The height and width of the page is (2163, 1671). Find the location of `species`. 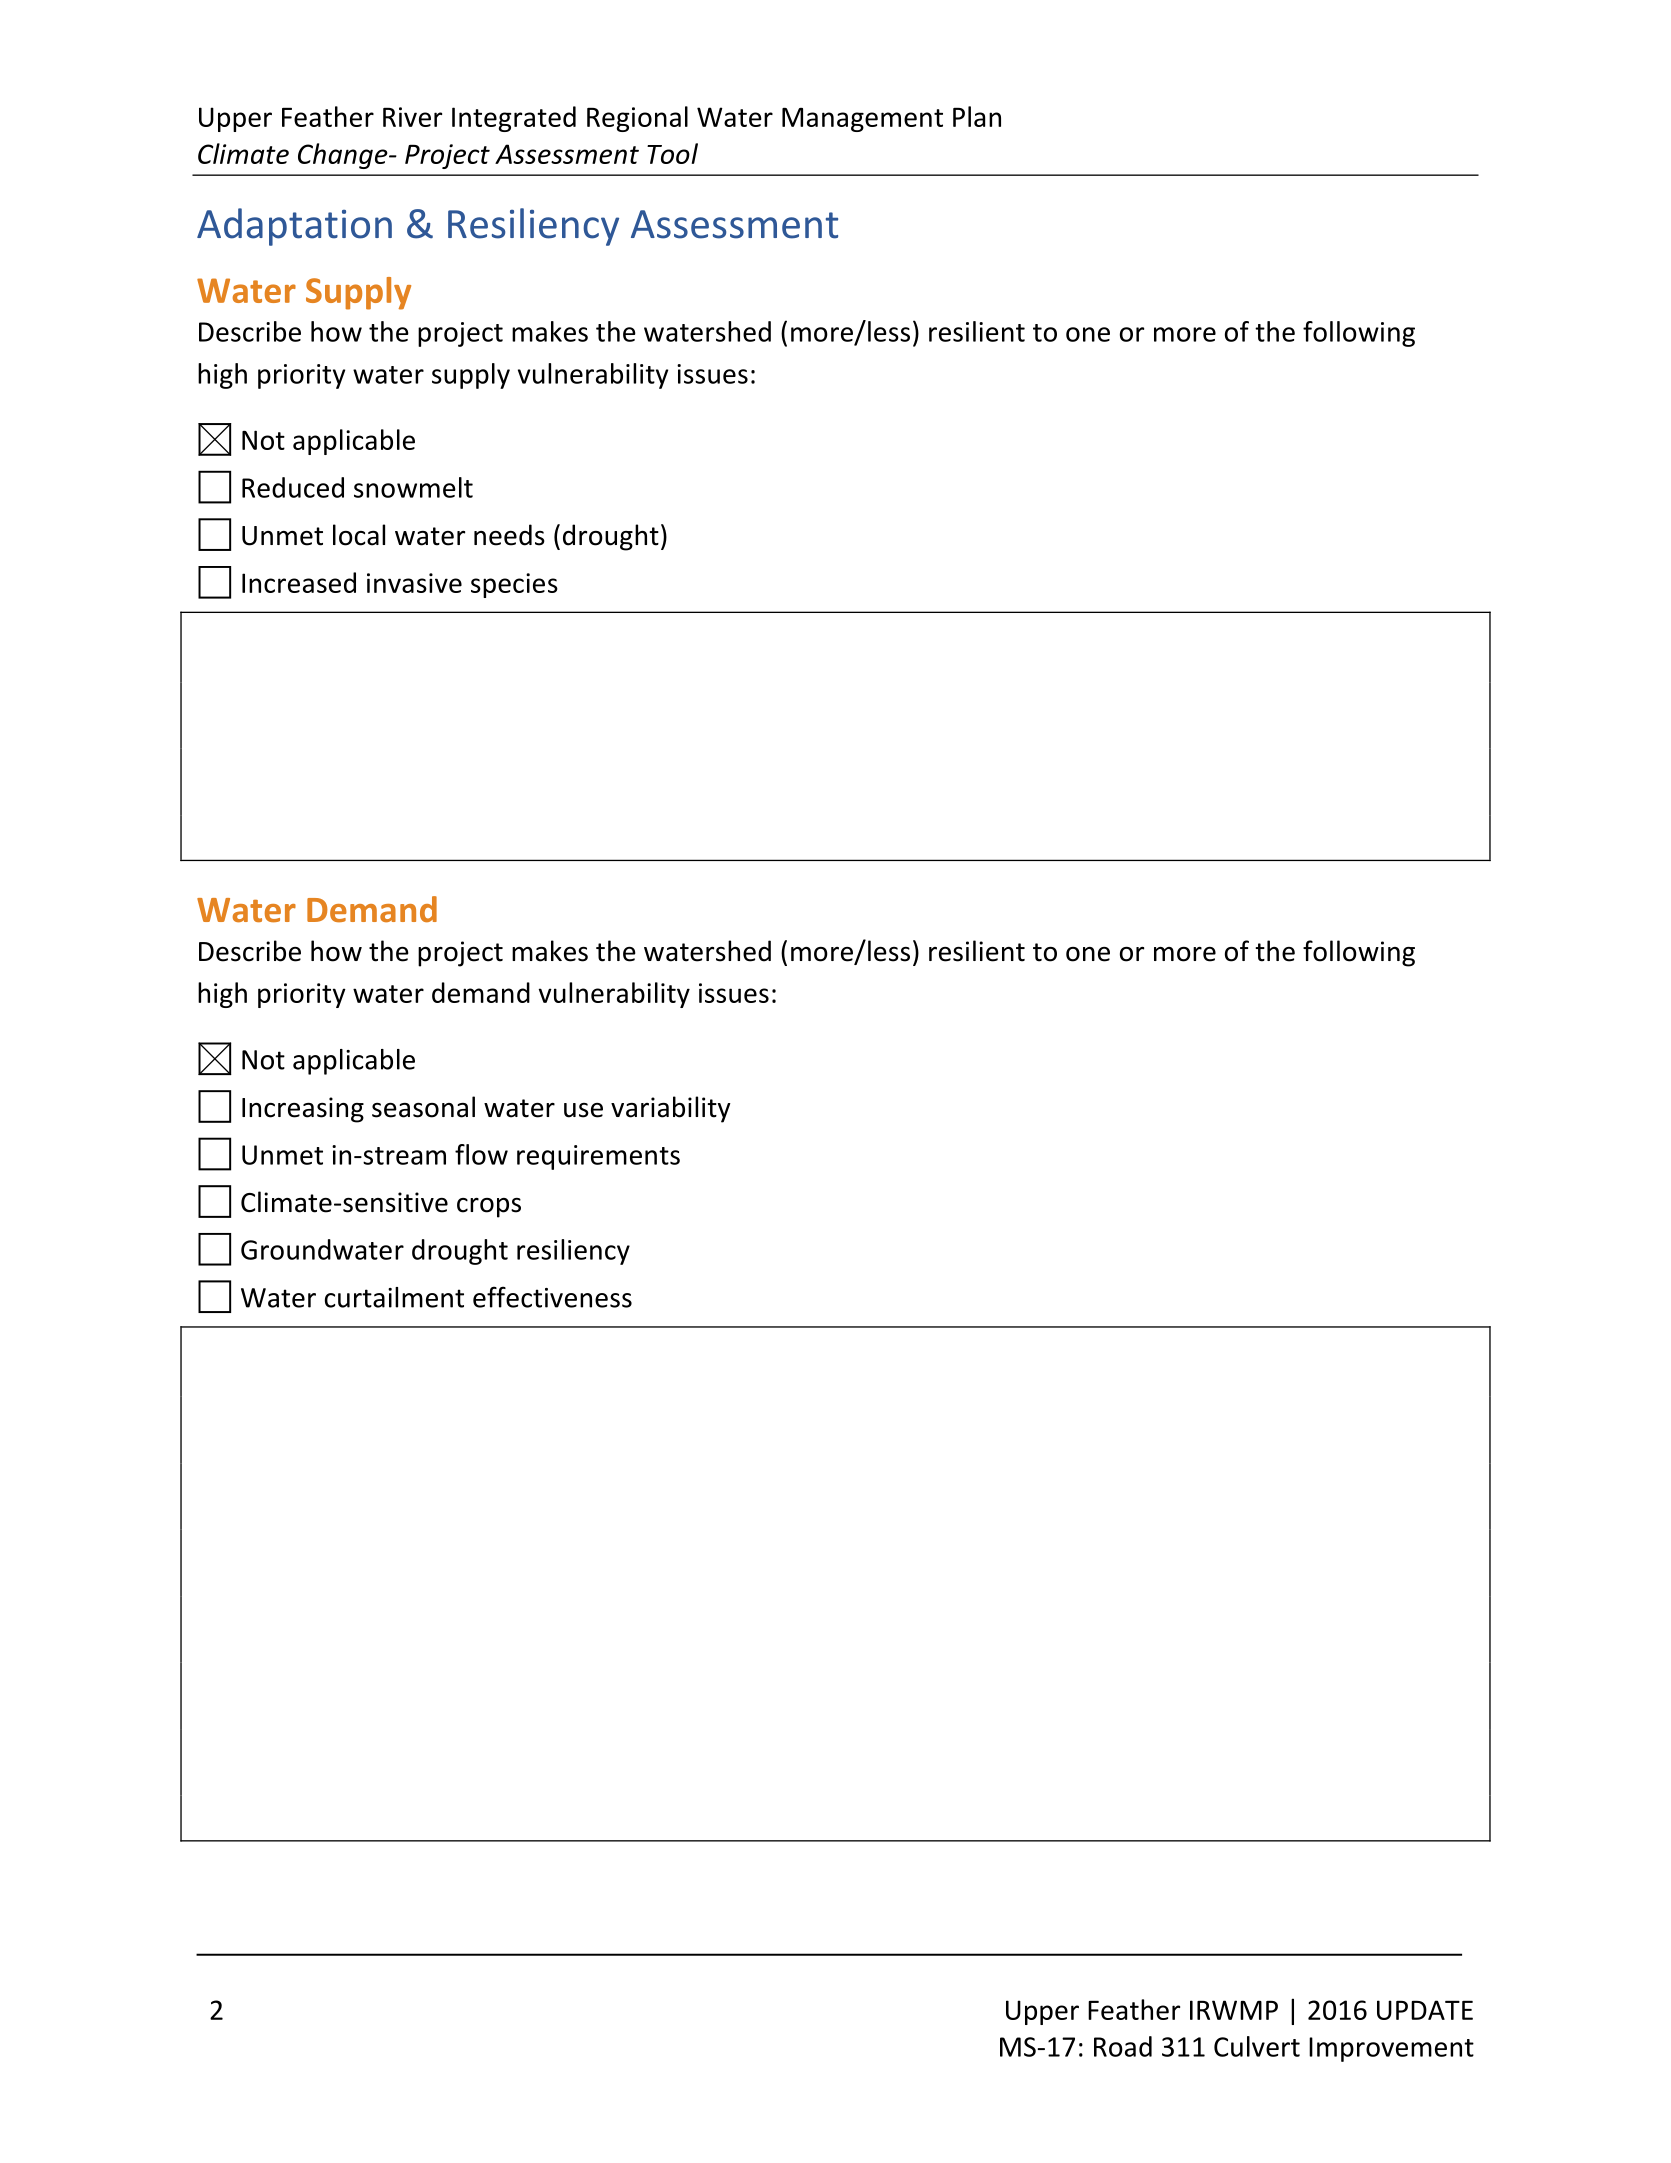

species is located at coordinates (514, 585).
